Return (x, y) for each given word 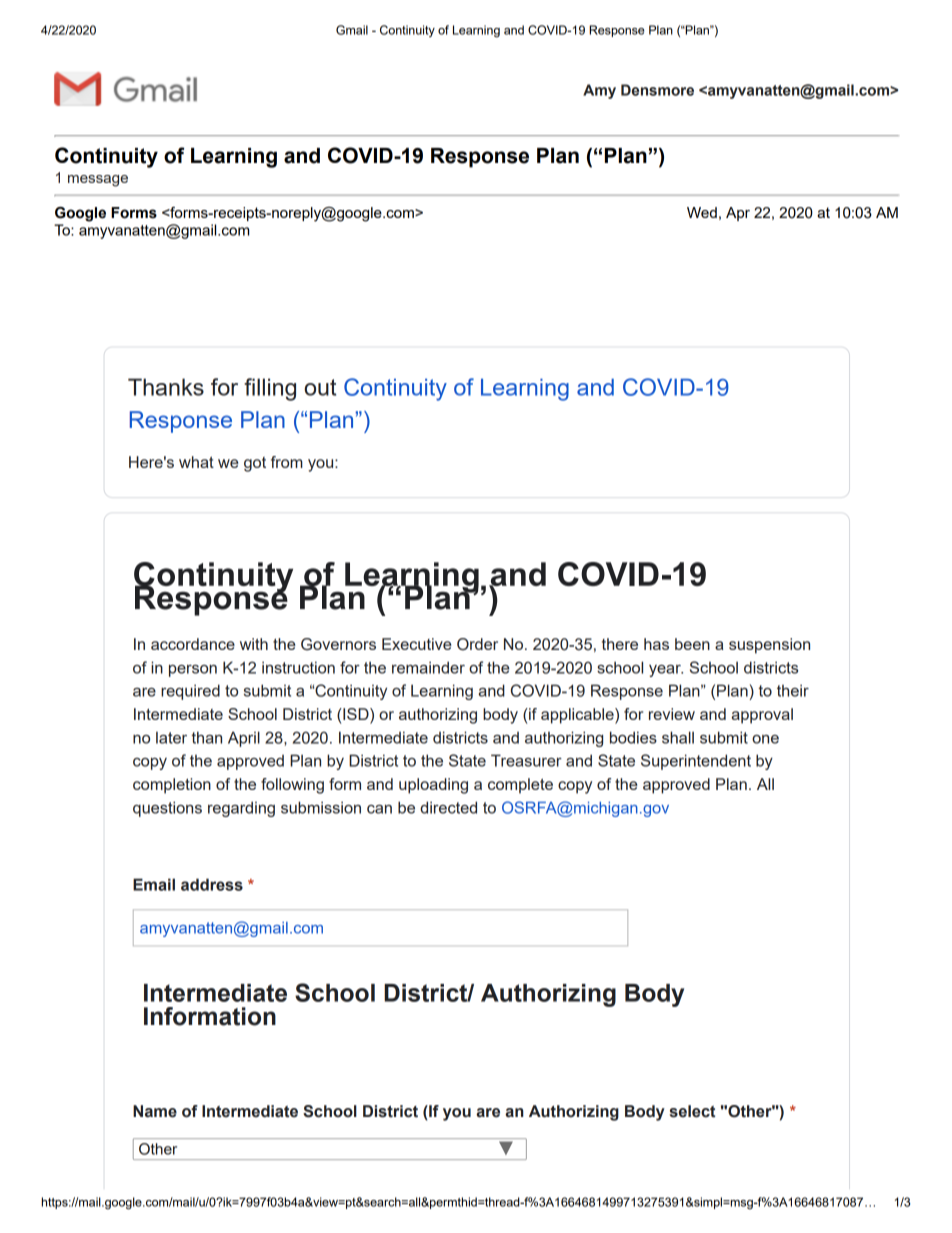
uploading (433, 786)
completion (172, 786)
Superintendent (696, 762)
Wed (702, 212)
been (692, 644)
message (98, 181)
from (287, 462)
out (320, 387)
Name (155, 1111)
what (196, 462)
